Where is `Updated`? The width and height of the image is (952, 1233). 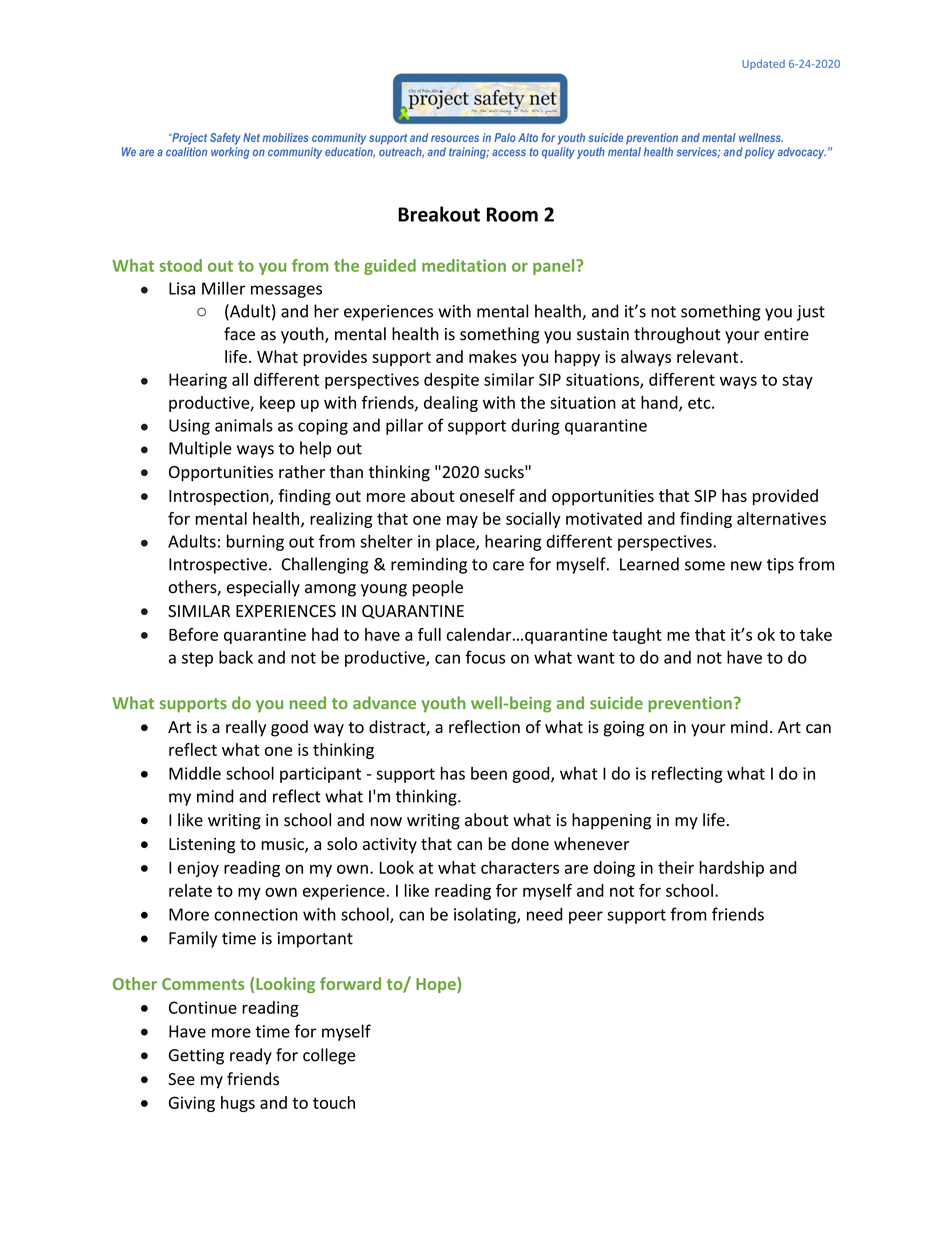
Updated is located at coordinates (763, 64).
